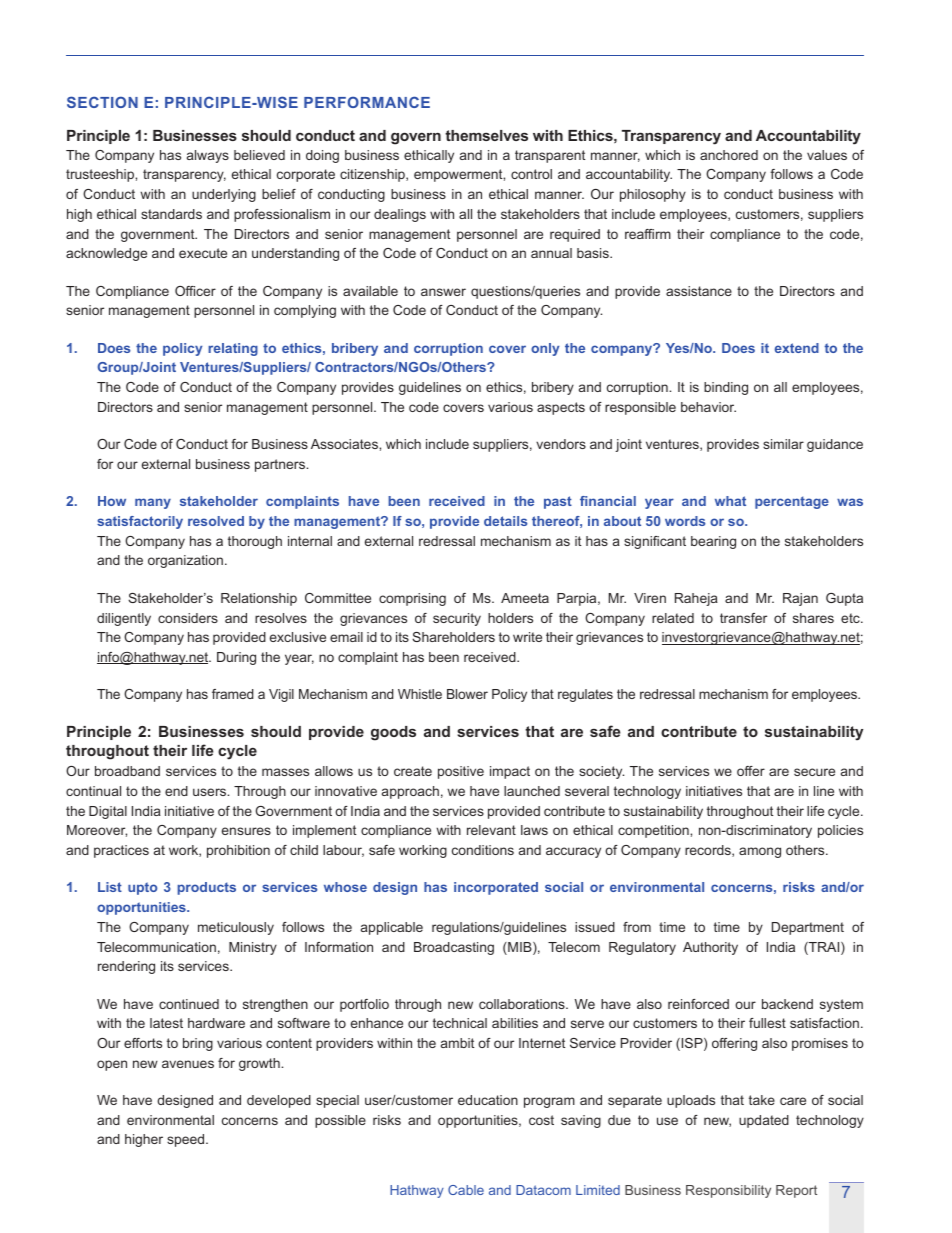 Image resolution: width=952 pixels, height=1233 pixels. Describe the element at coordinates (486, 135) in the screenshot. I see `themselves` at that location.
